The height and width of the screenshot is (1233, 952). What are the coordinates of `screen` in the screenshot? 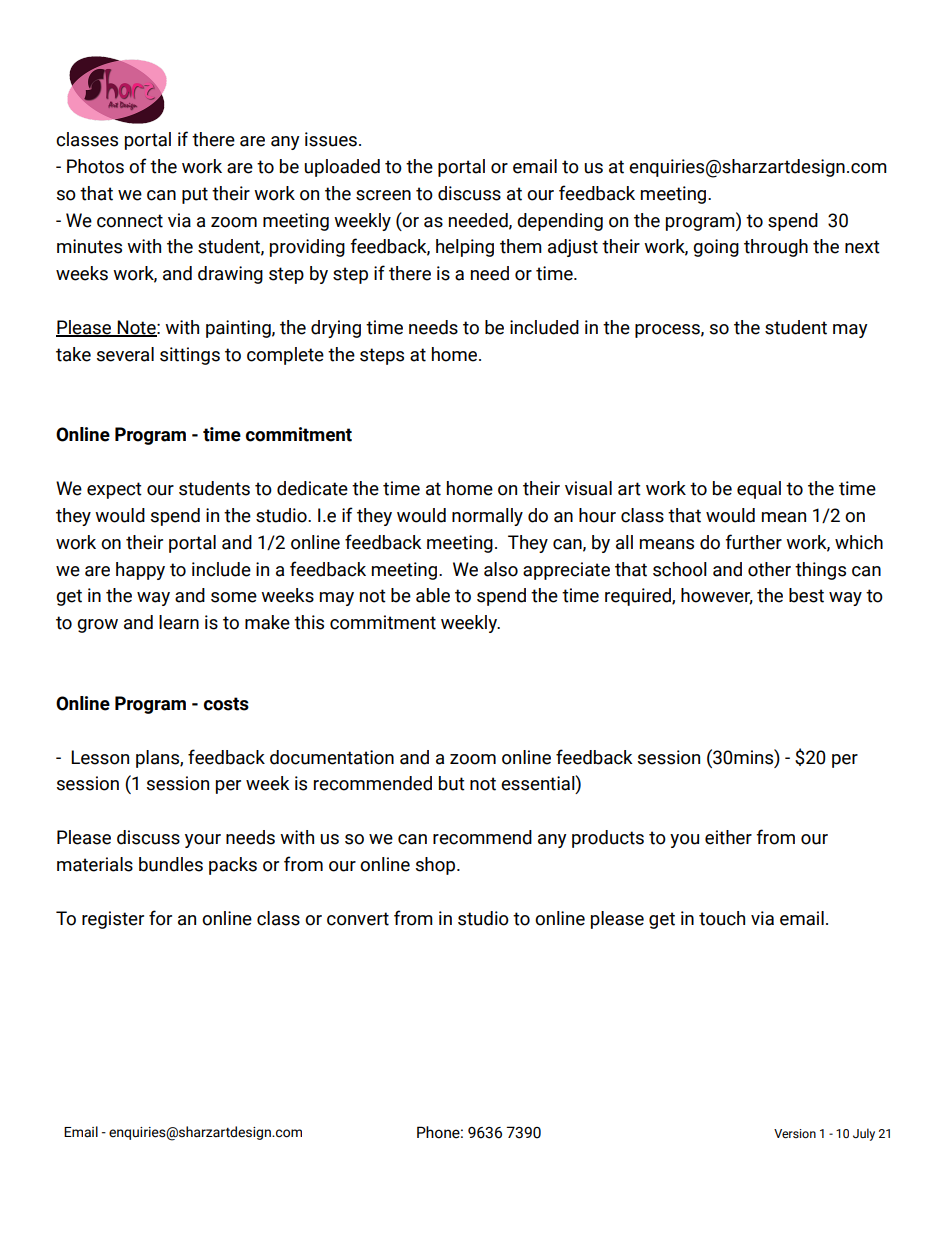 It's located at (383, 195).
